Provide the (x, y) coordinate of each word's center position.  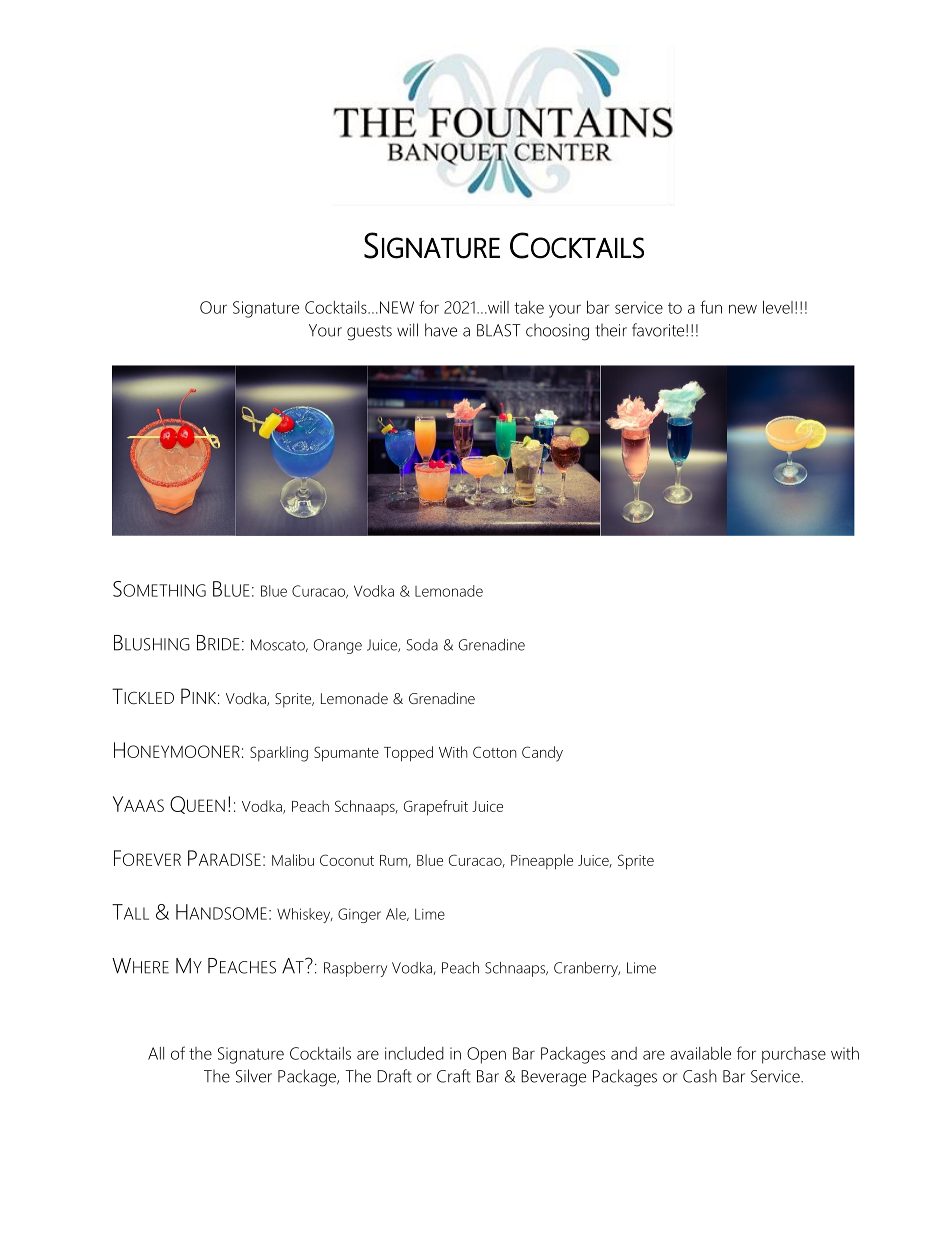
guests (369, 333)
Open (486, 1055)
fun (711, 307)
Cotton (495, 752)
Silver (254, 1076)
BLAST (499, 330)
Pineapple (542, 862)
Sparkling (279, 754)
